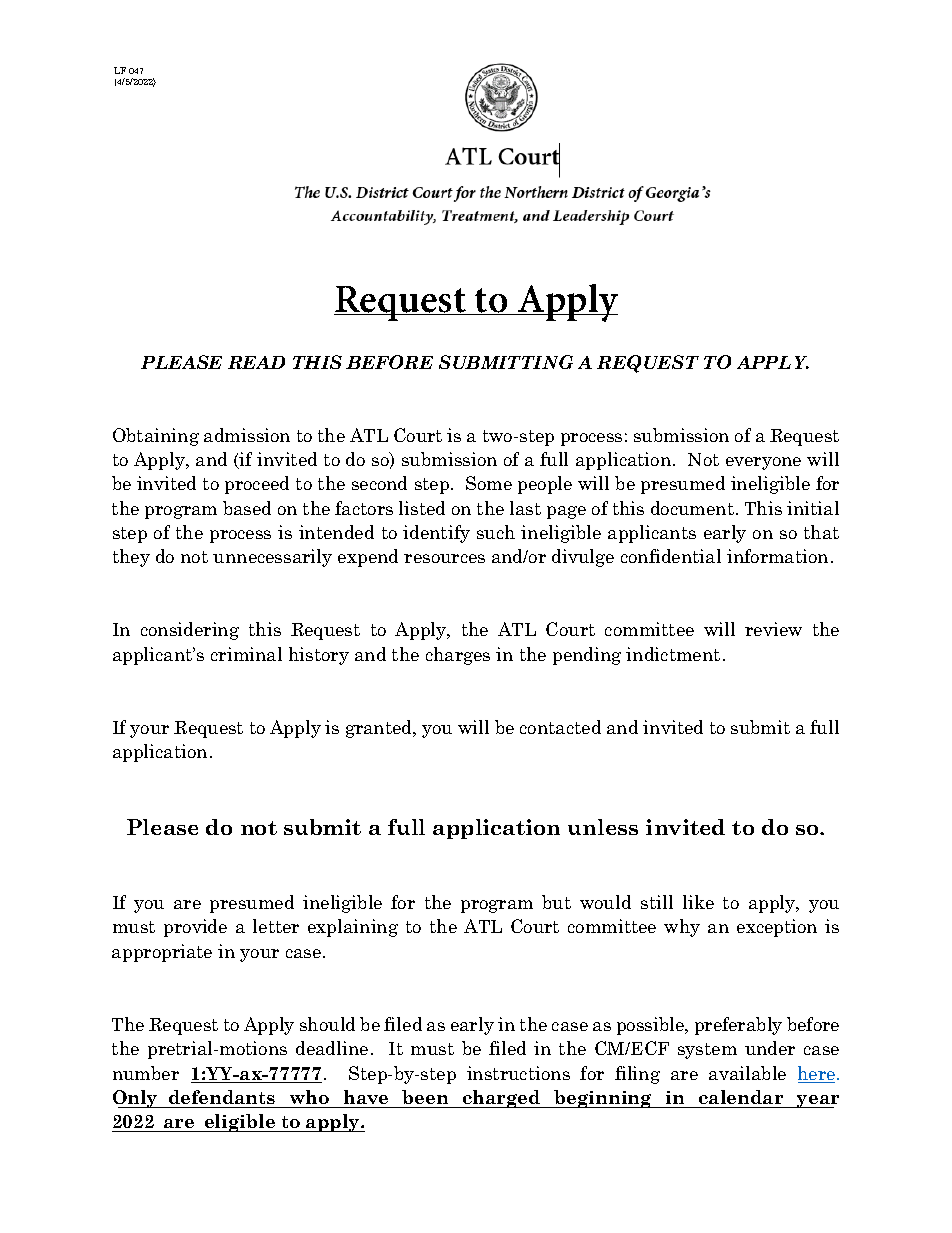 The width and height of the screenshot is (952, 1233). I want to click on indictment, so click(673, 654).
